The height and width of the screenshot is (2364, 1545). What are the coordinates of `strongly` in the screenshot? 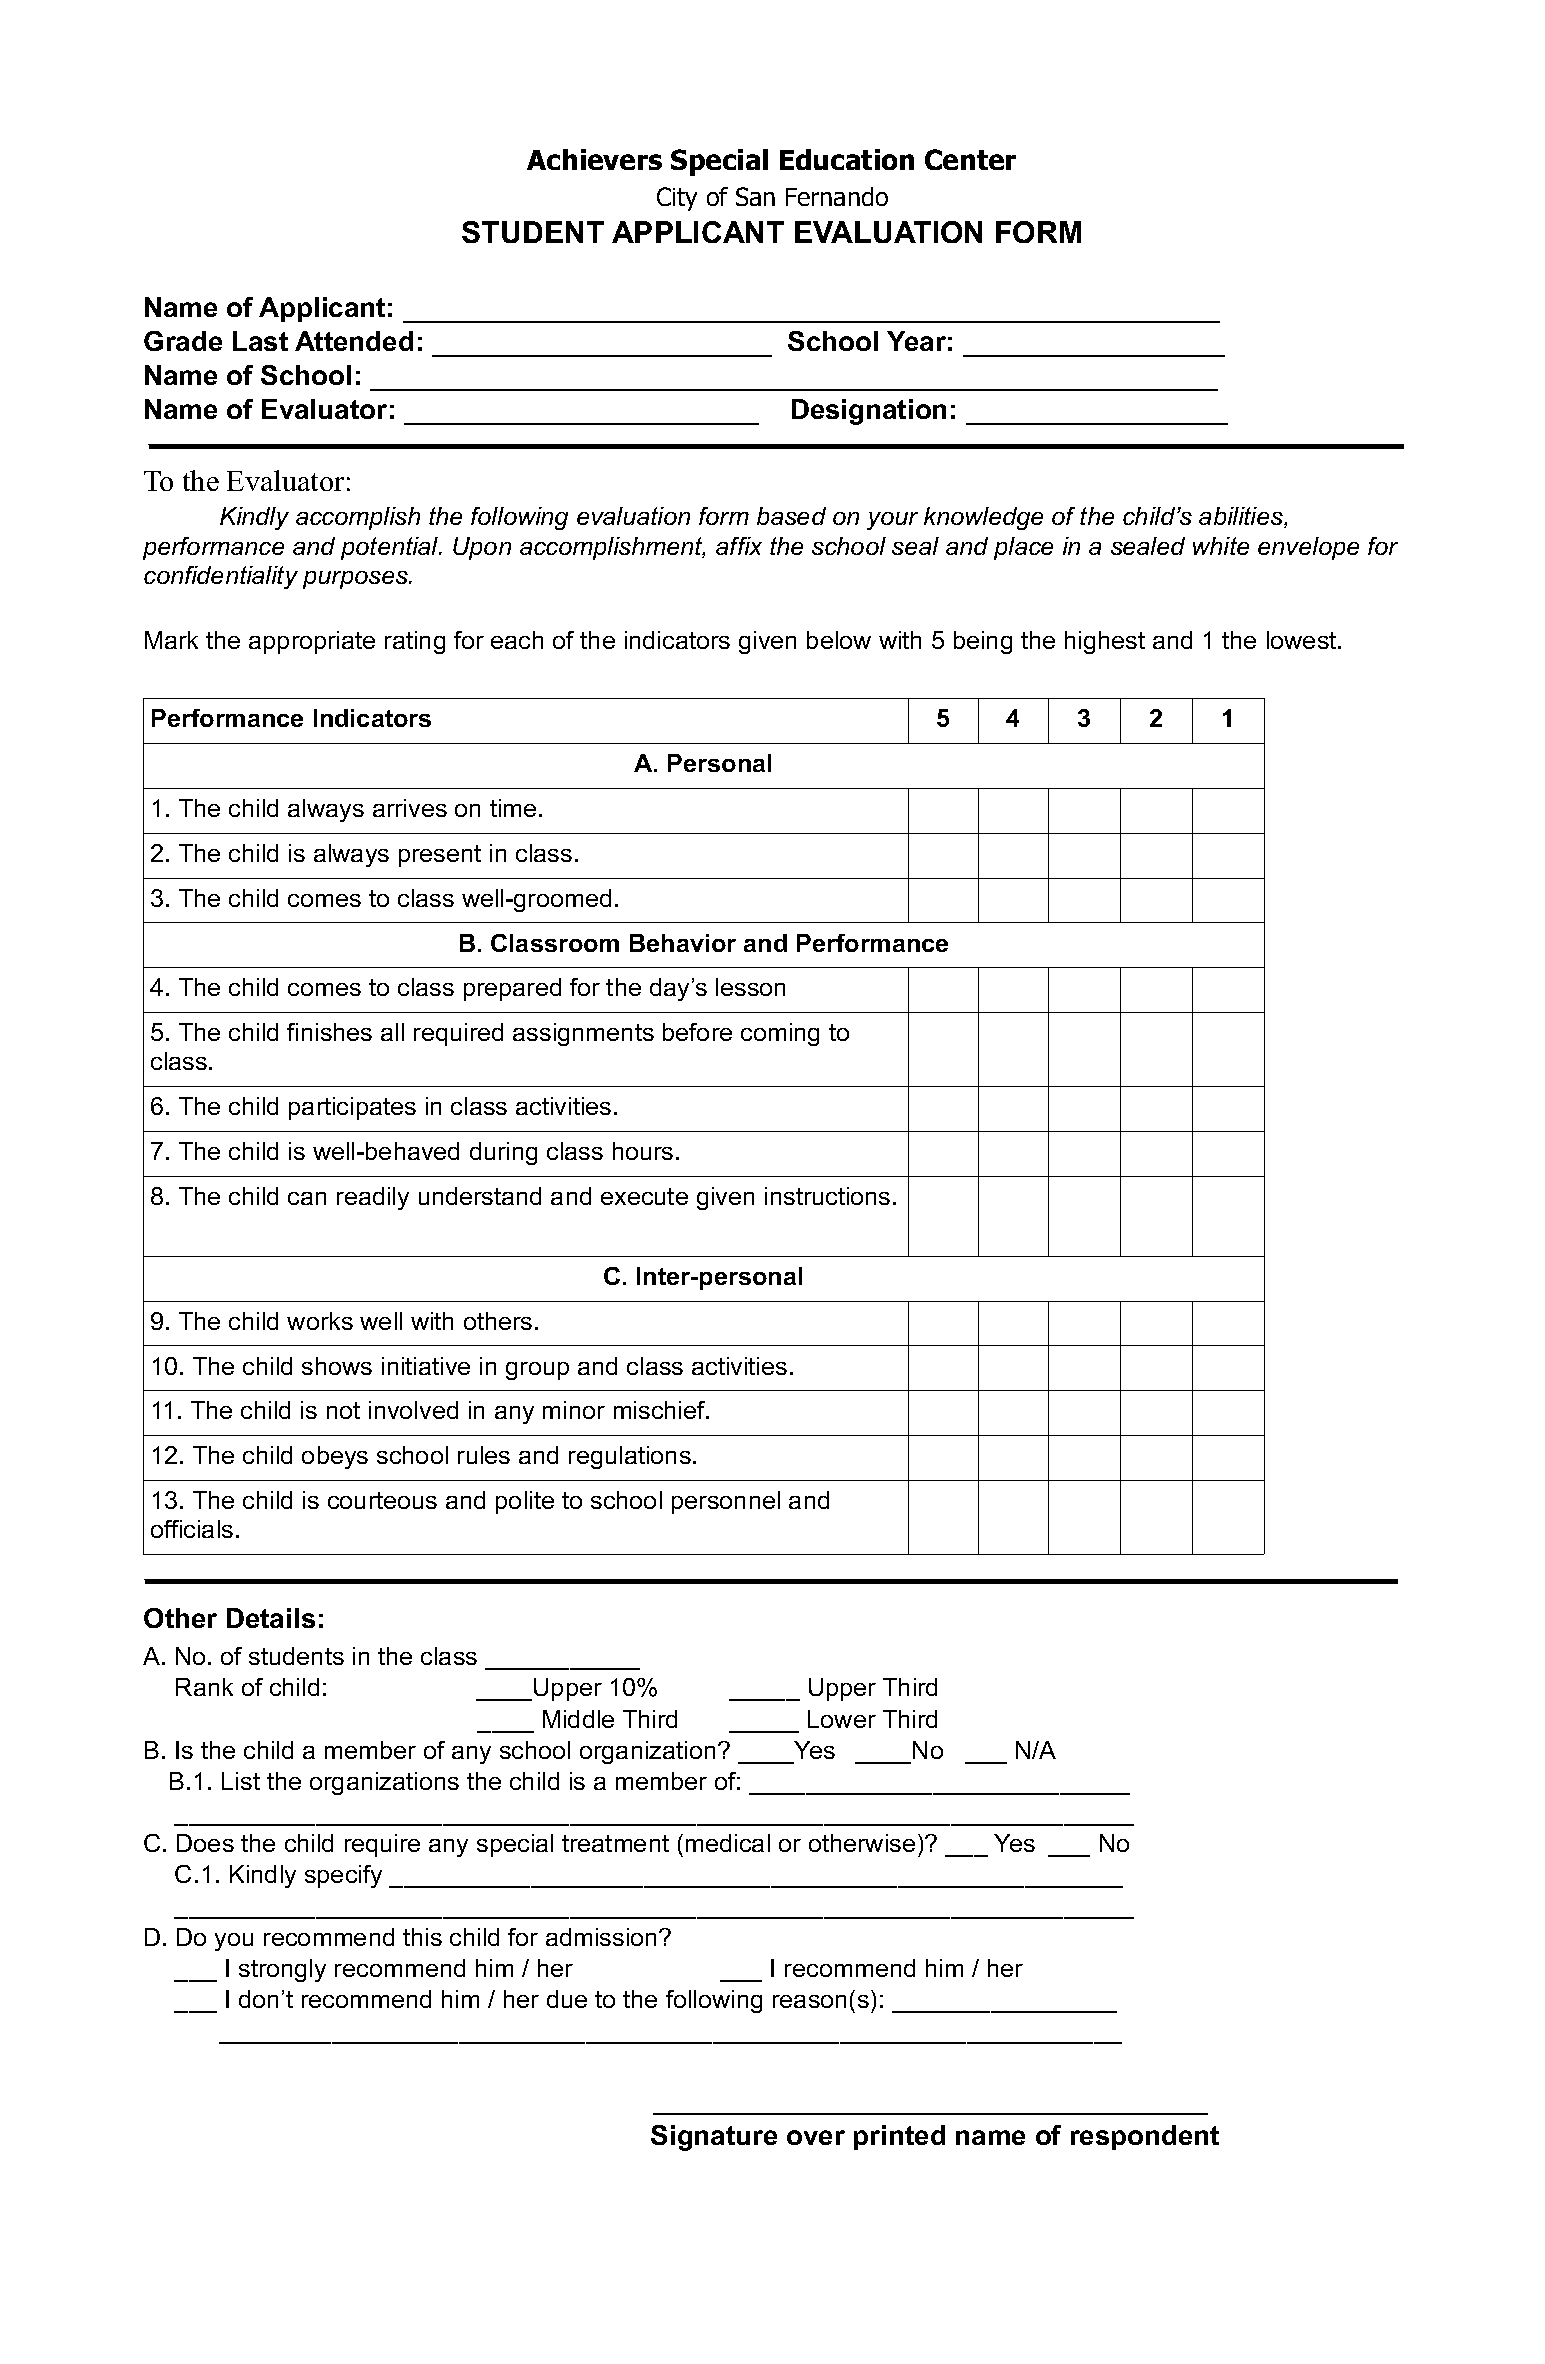 It's located at (282, 1970).
